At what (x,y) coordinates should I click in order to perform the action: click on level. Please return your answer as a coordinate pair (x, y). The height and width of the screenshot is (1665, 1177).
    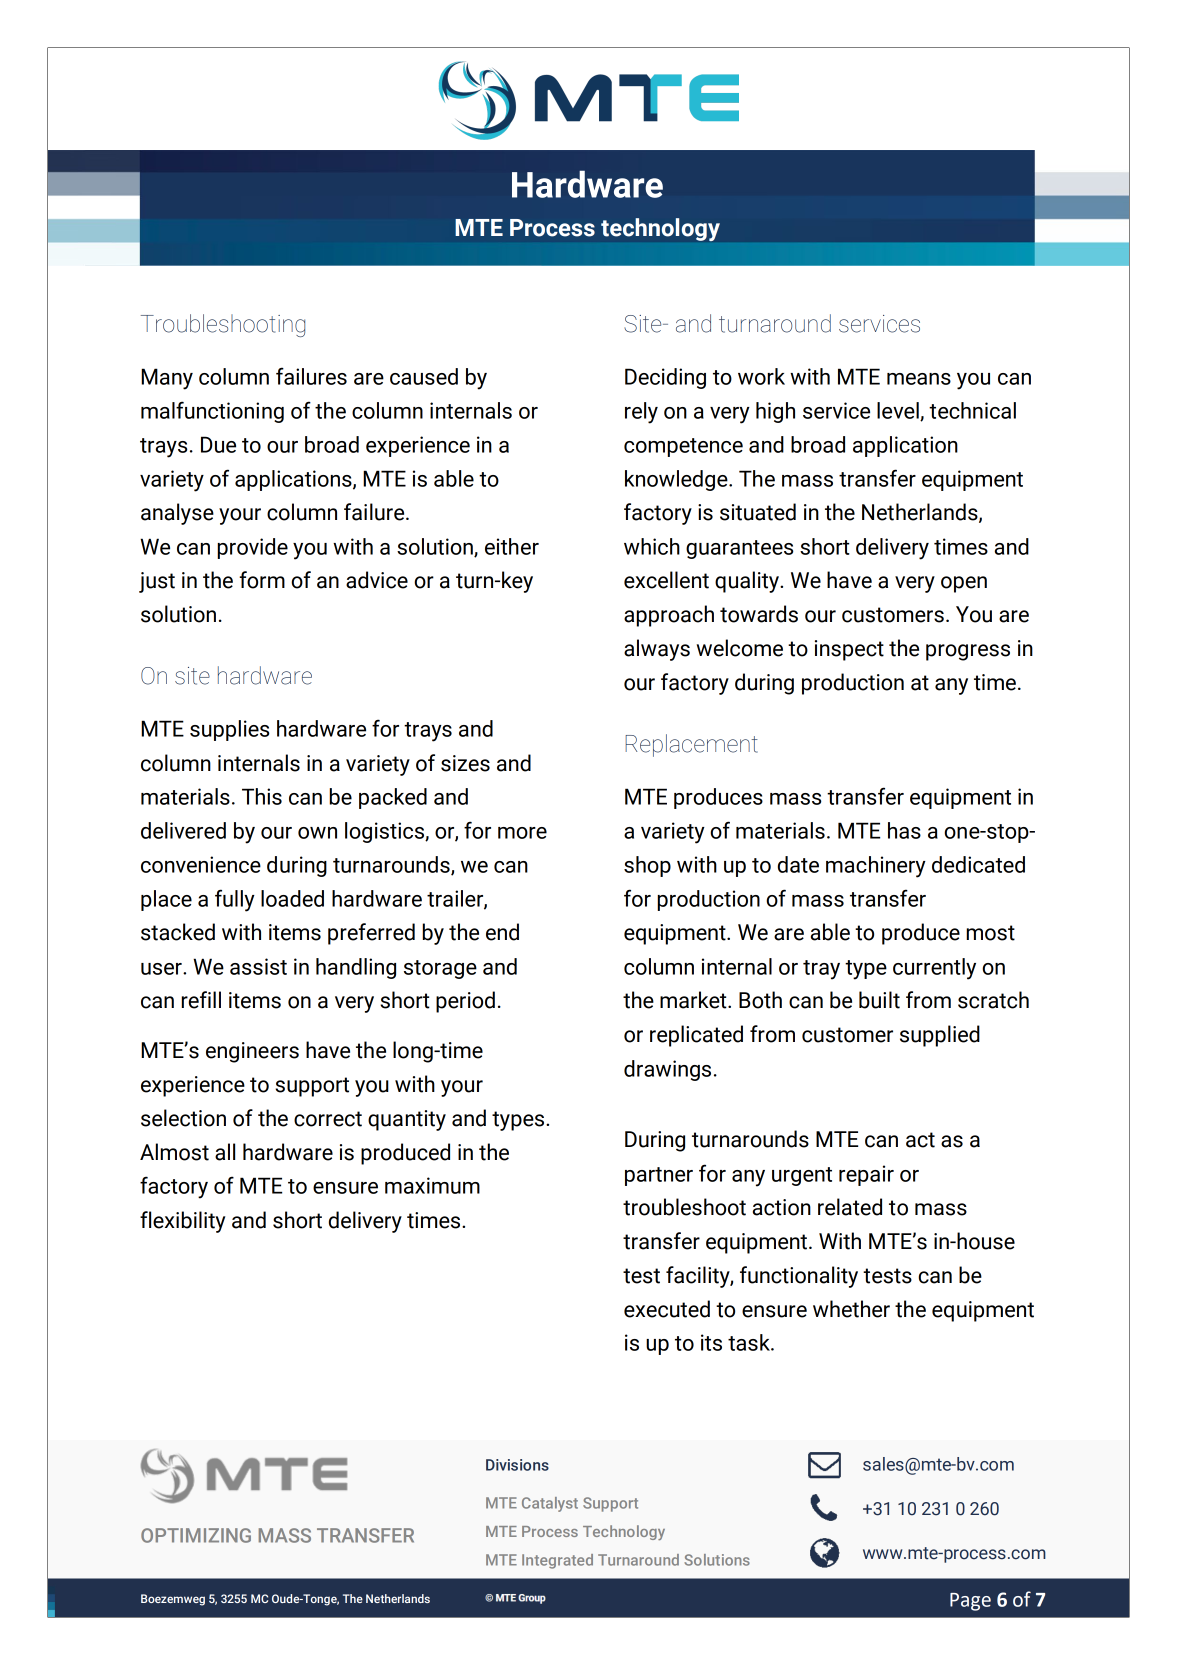
    Looking at the image, I should click on (899, 411).
